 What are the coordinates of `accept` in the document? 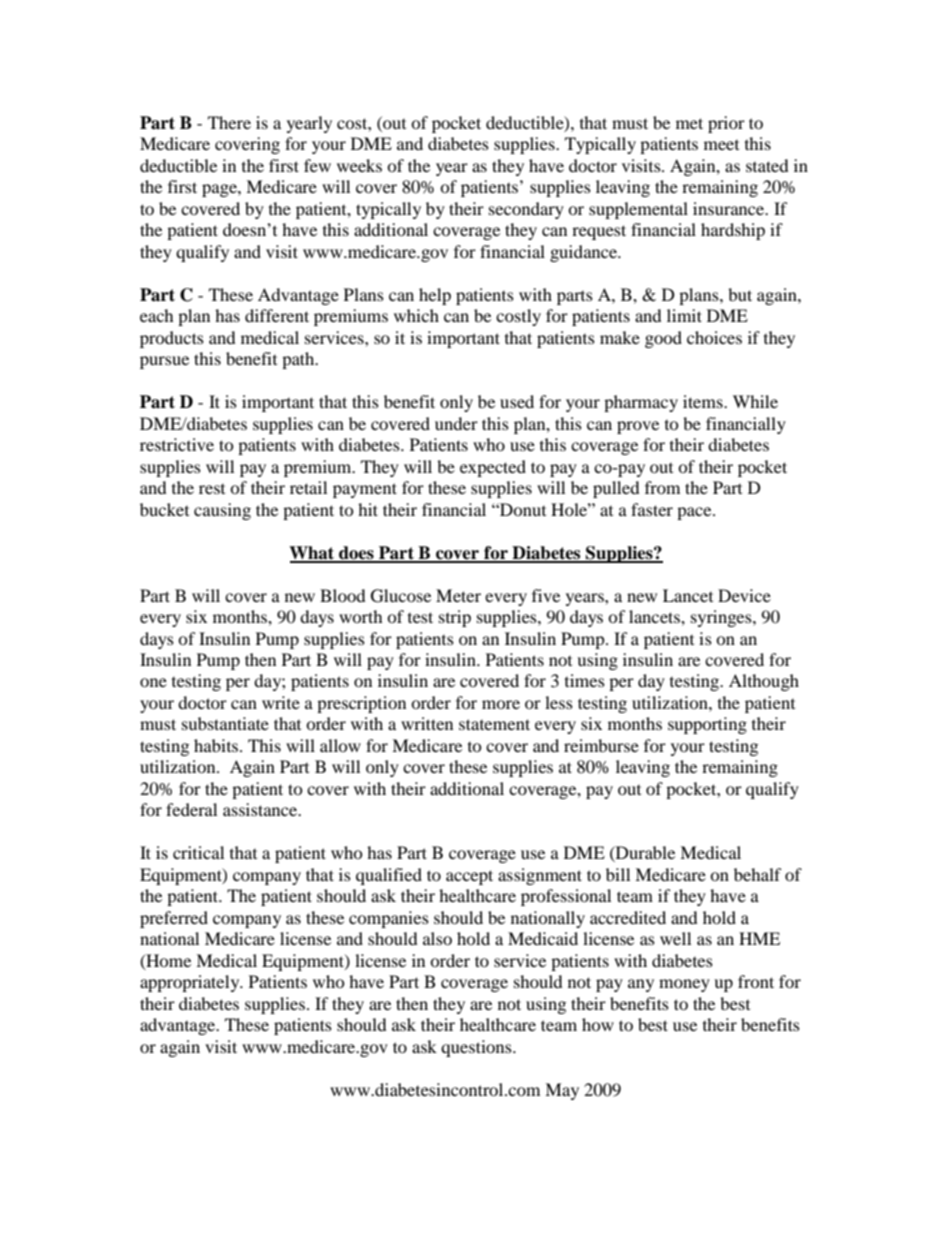 It's located at (469, 877).
